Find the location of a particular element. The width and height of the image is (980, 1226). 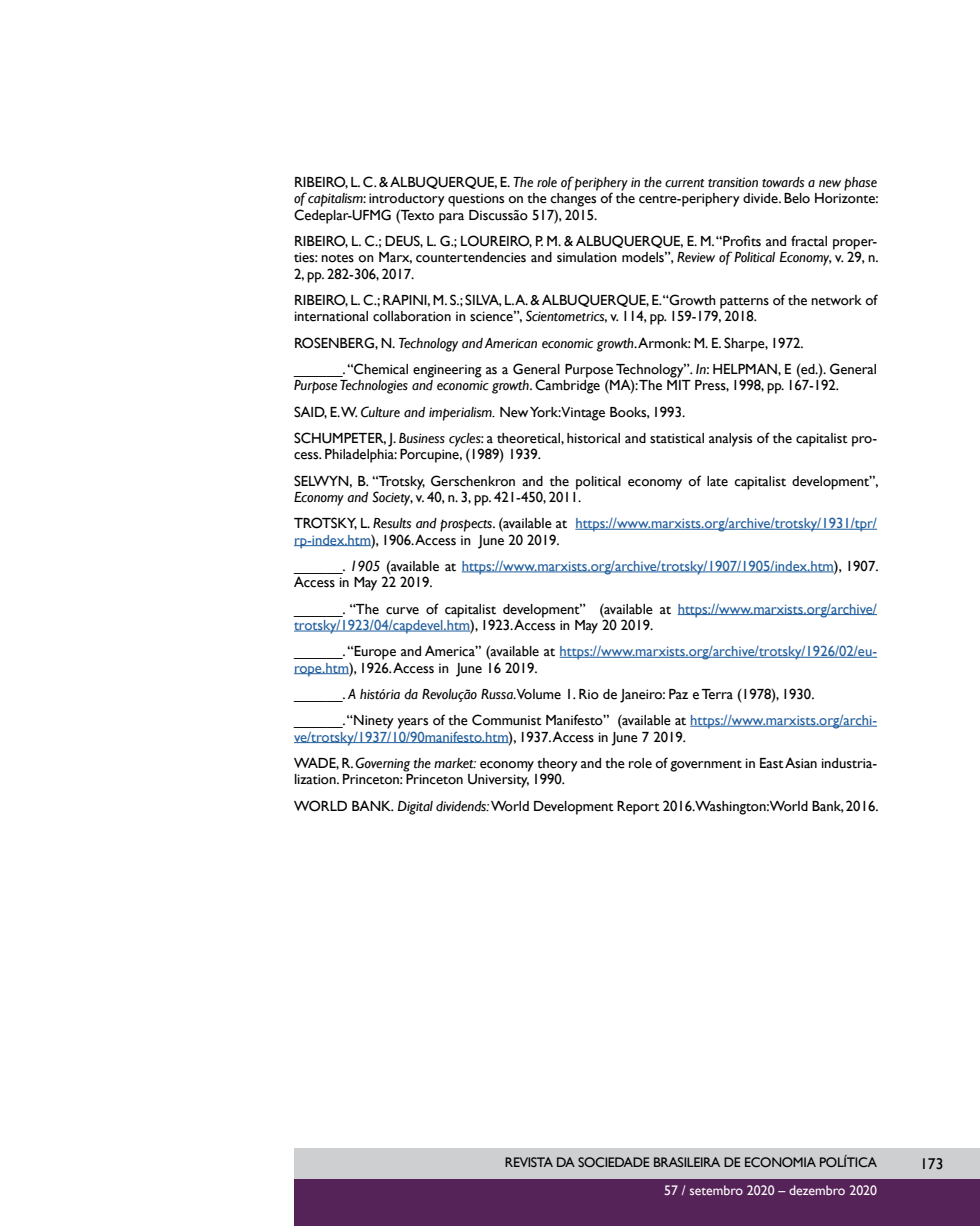

Results is located at coordinates (392, 523).
